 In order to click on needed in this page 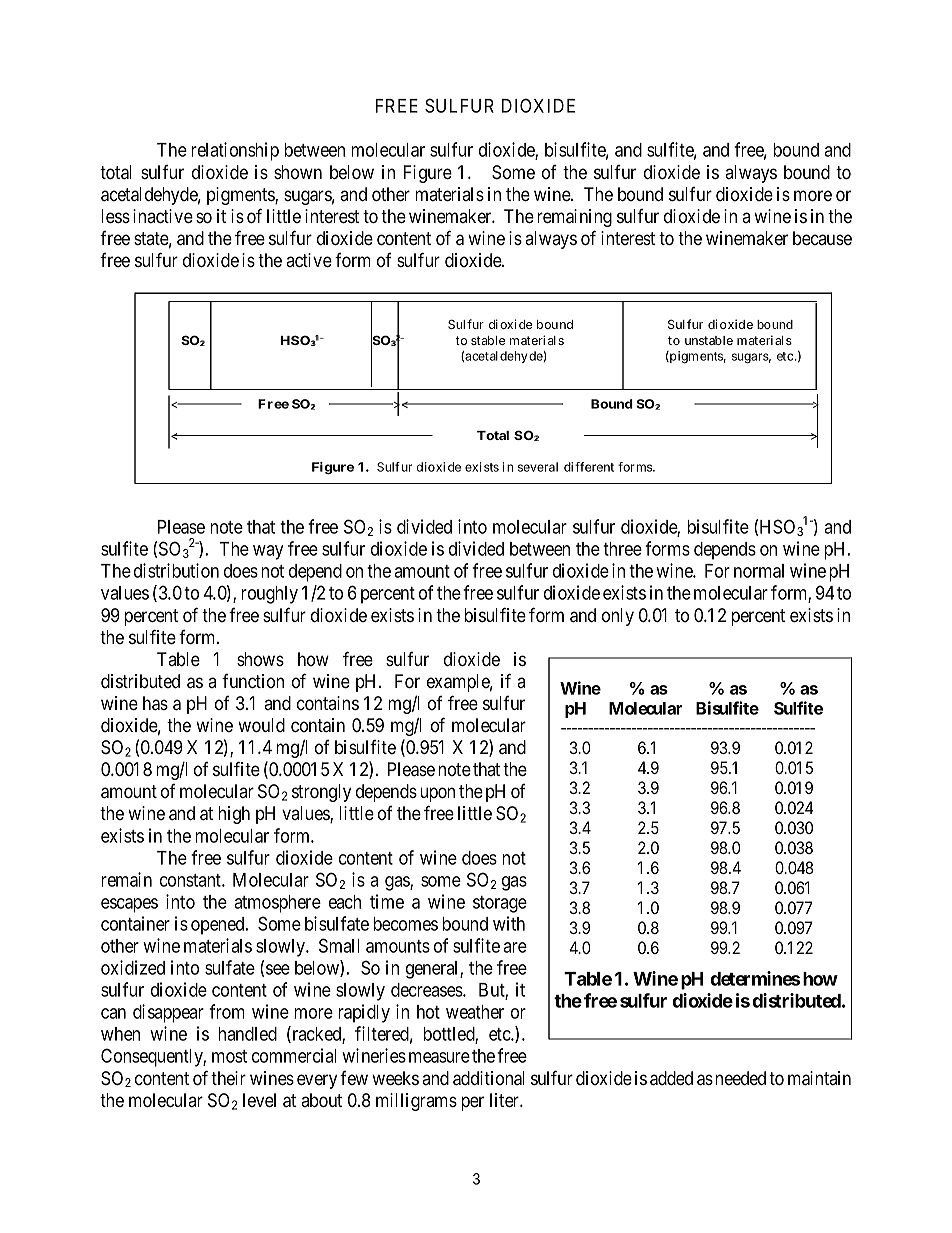, I will do `click(740, 1078)`.
